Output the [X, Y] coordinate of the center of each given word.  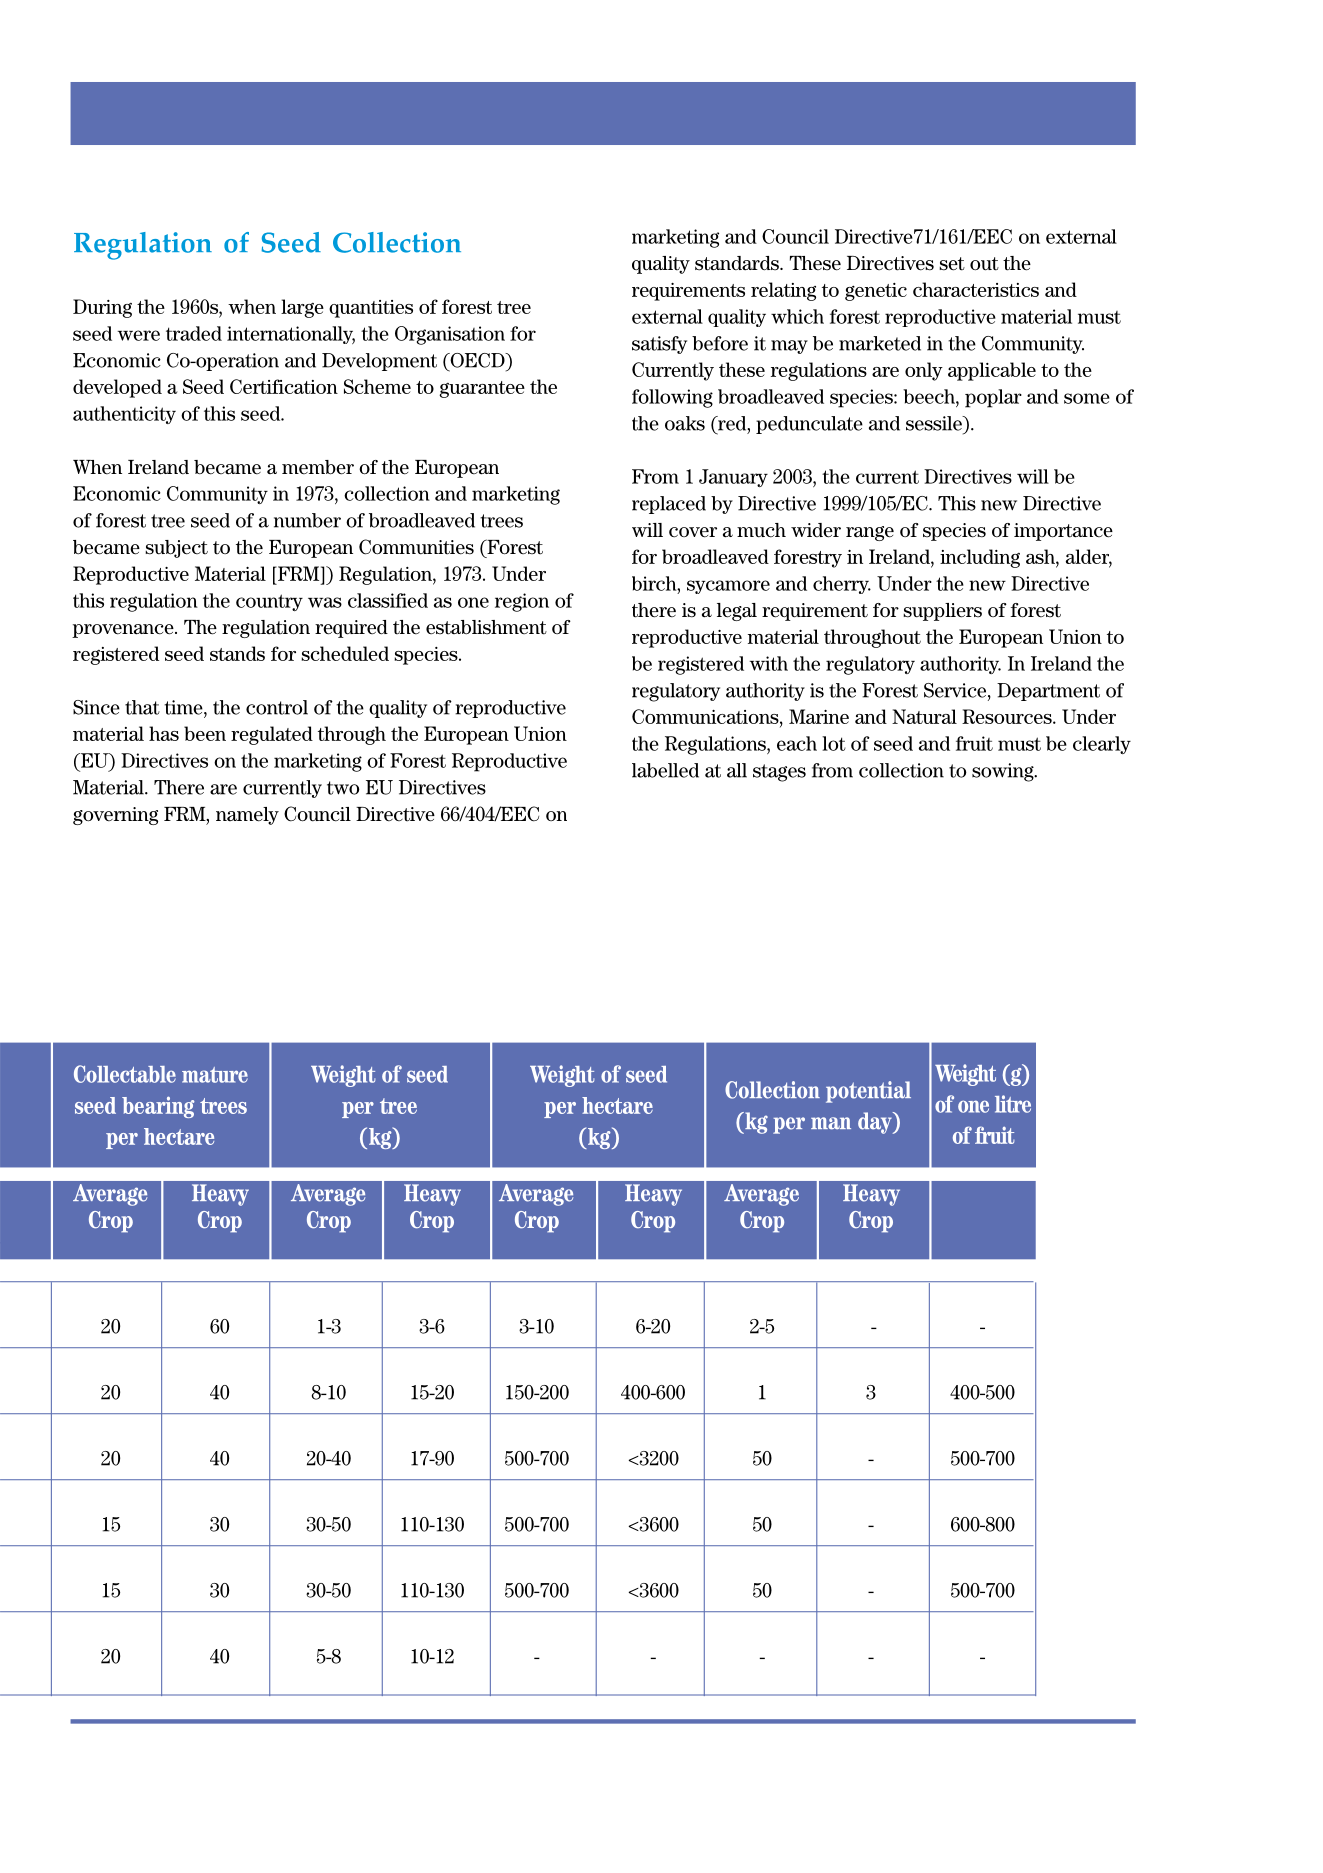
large [302, 308]
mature [215, 1075]
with [768, 663]
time [184, 707]
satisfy [659, 345]
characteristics [976, 289]
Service [956, 691]
